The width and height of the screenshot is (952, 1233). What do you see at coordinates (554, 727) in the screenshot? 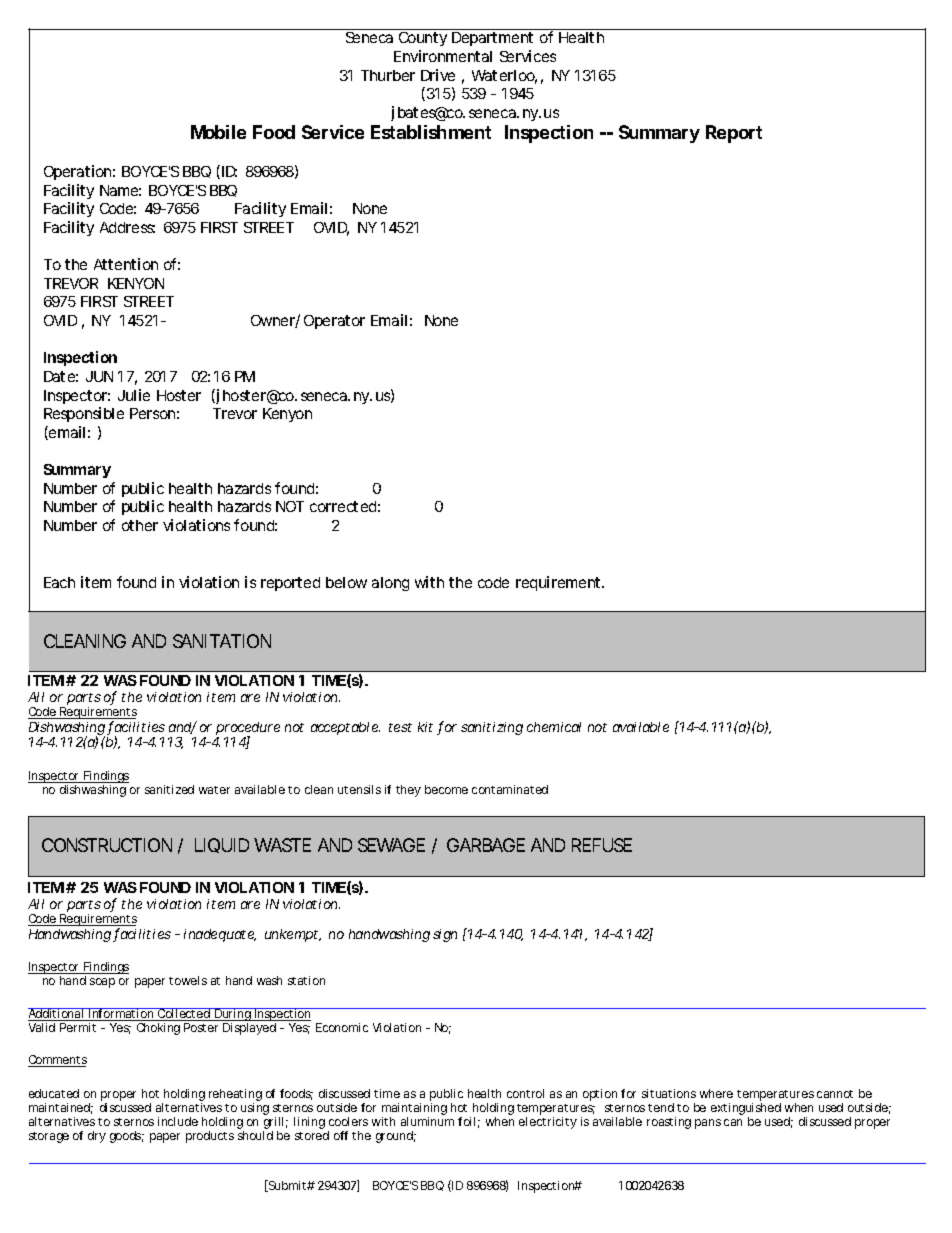
I see `chemical` at bounding box center [554, 727].
